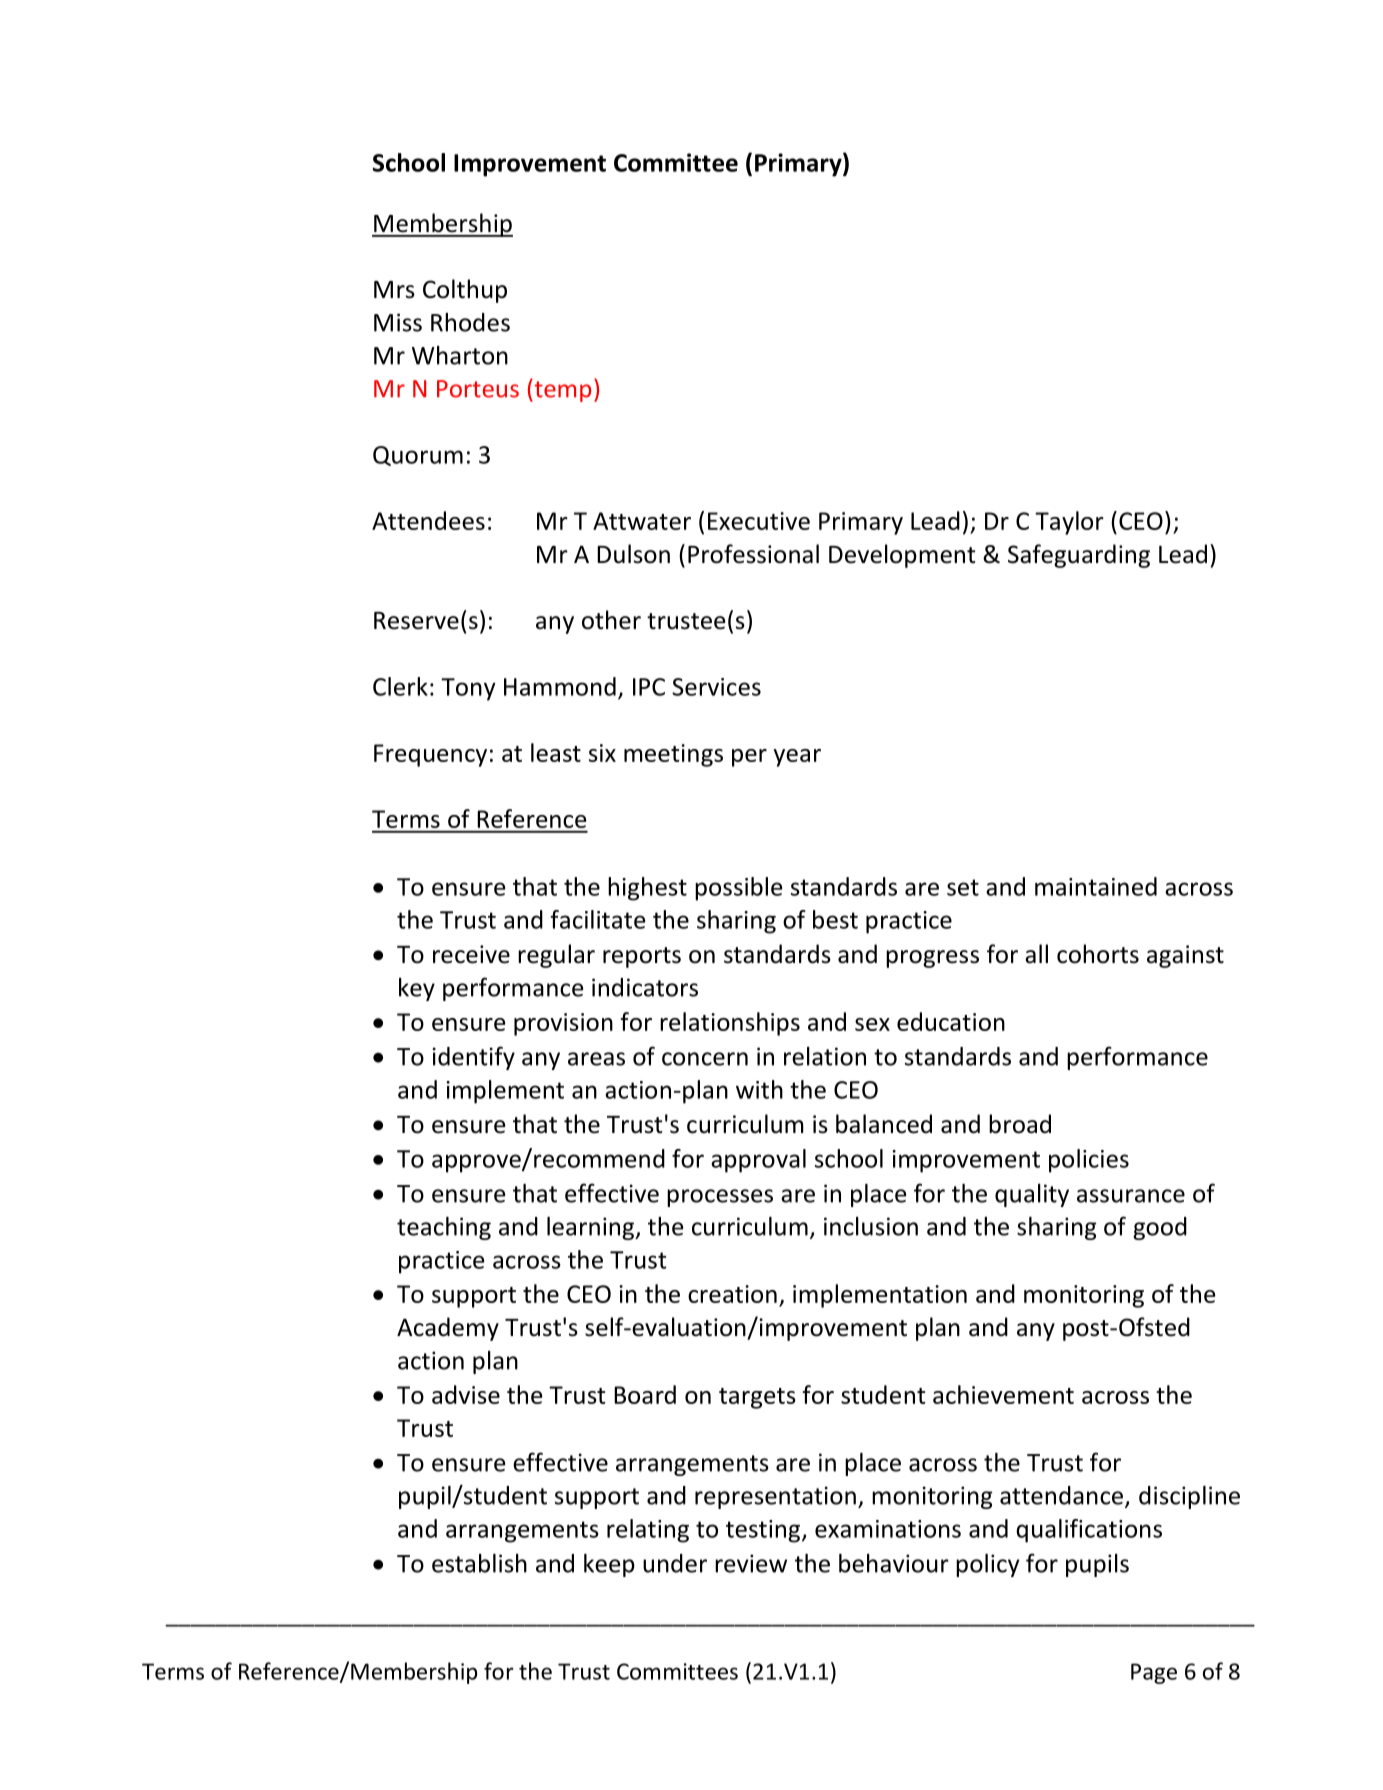  Describe the element at coordinates (479, 1563) in the screenshot. I see `establish` at that location.
